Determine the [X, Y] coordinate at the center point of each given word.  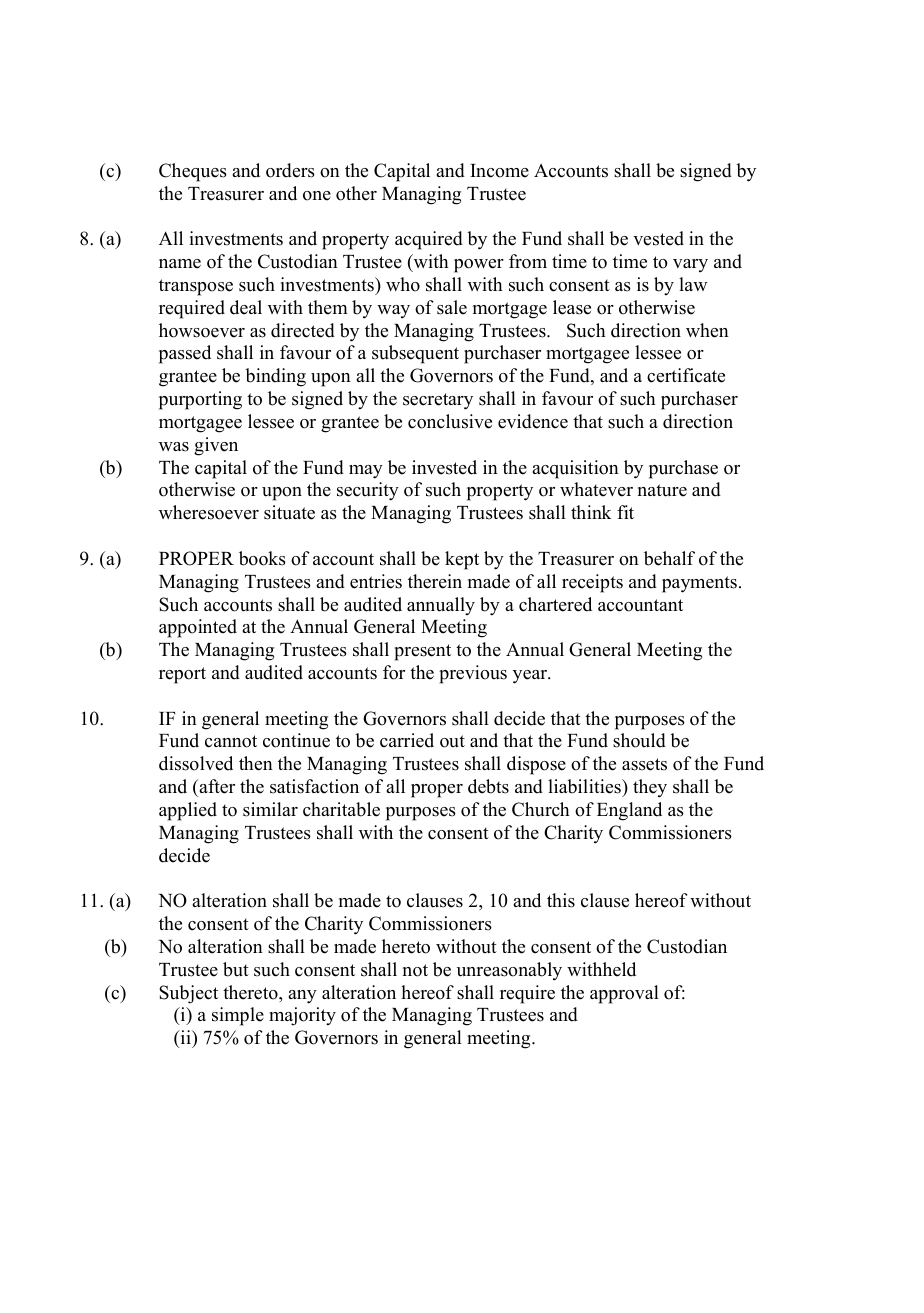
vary [690, 266]
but [236, 969]
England [629, 811]
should [639, 740]
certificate [686, 375]
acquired [429, 240]
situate [289, 512]
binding [275, 377]
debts [488, 786]
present [422, 652]
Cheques [193, 172]
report [182, 675]
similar [270, 809]
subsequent [415, 354]
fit [625, 512]
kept [462, 560]
